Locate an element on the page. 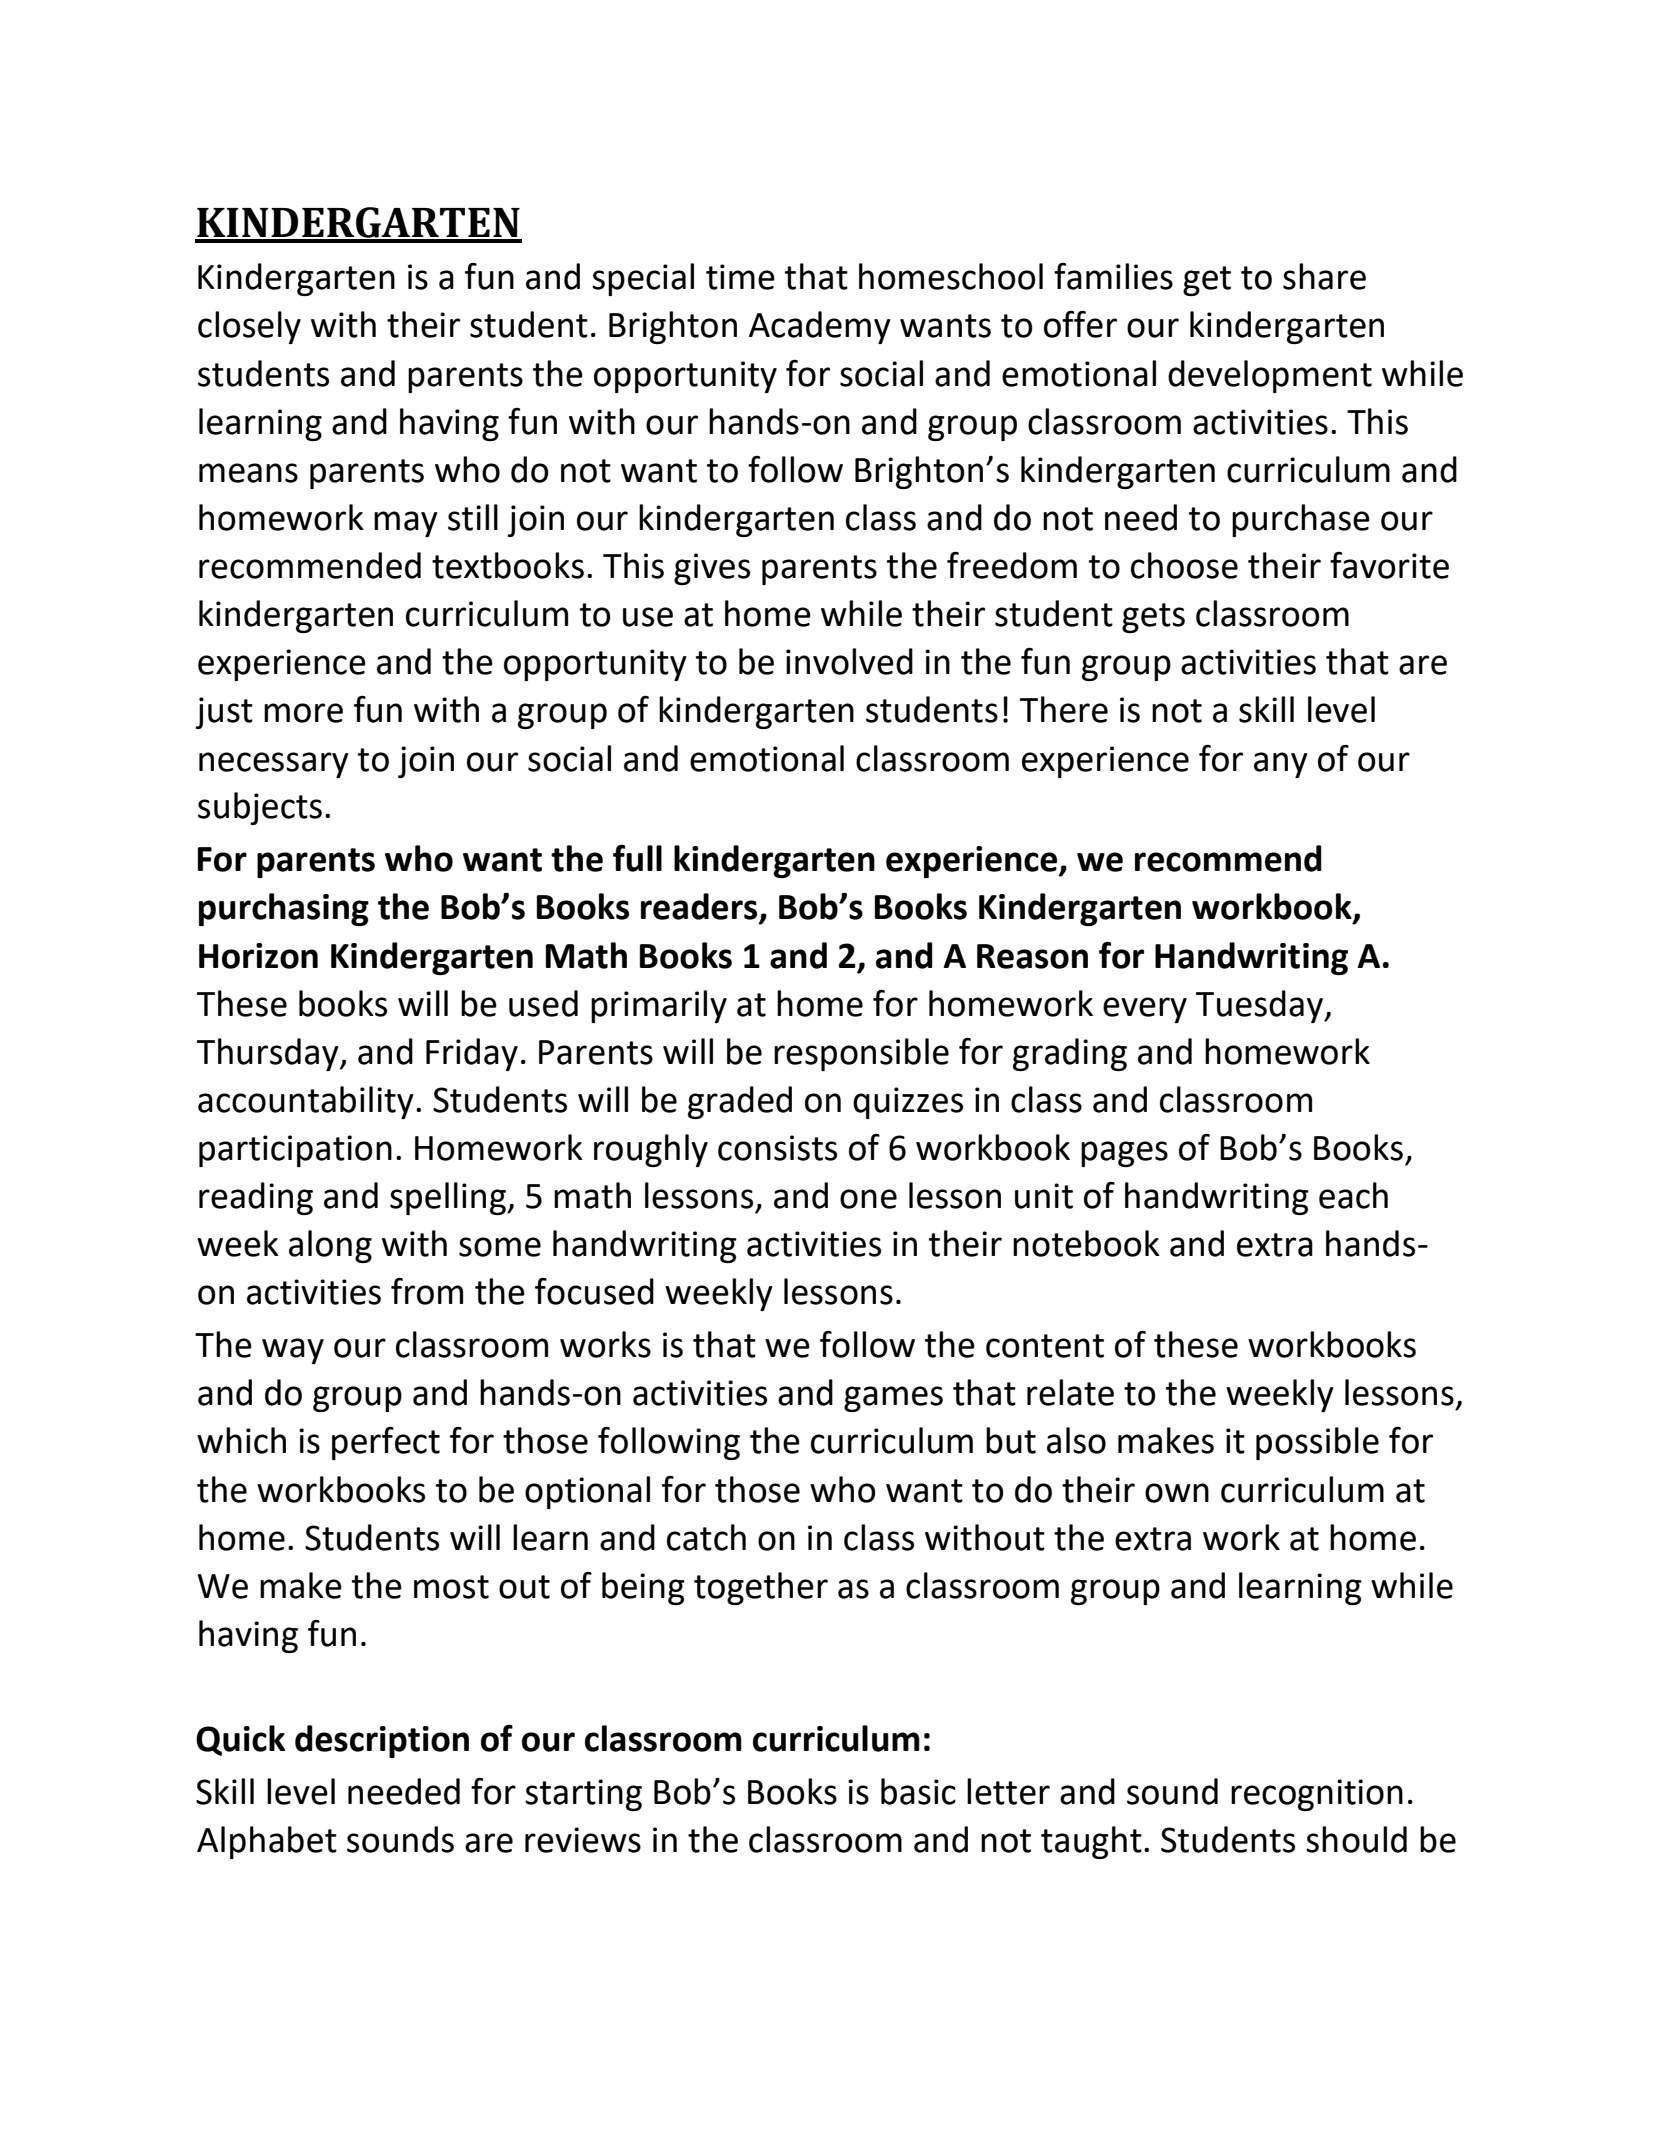 This image has width=1661, height=2149. description is located at coordinates (382, 1741).
